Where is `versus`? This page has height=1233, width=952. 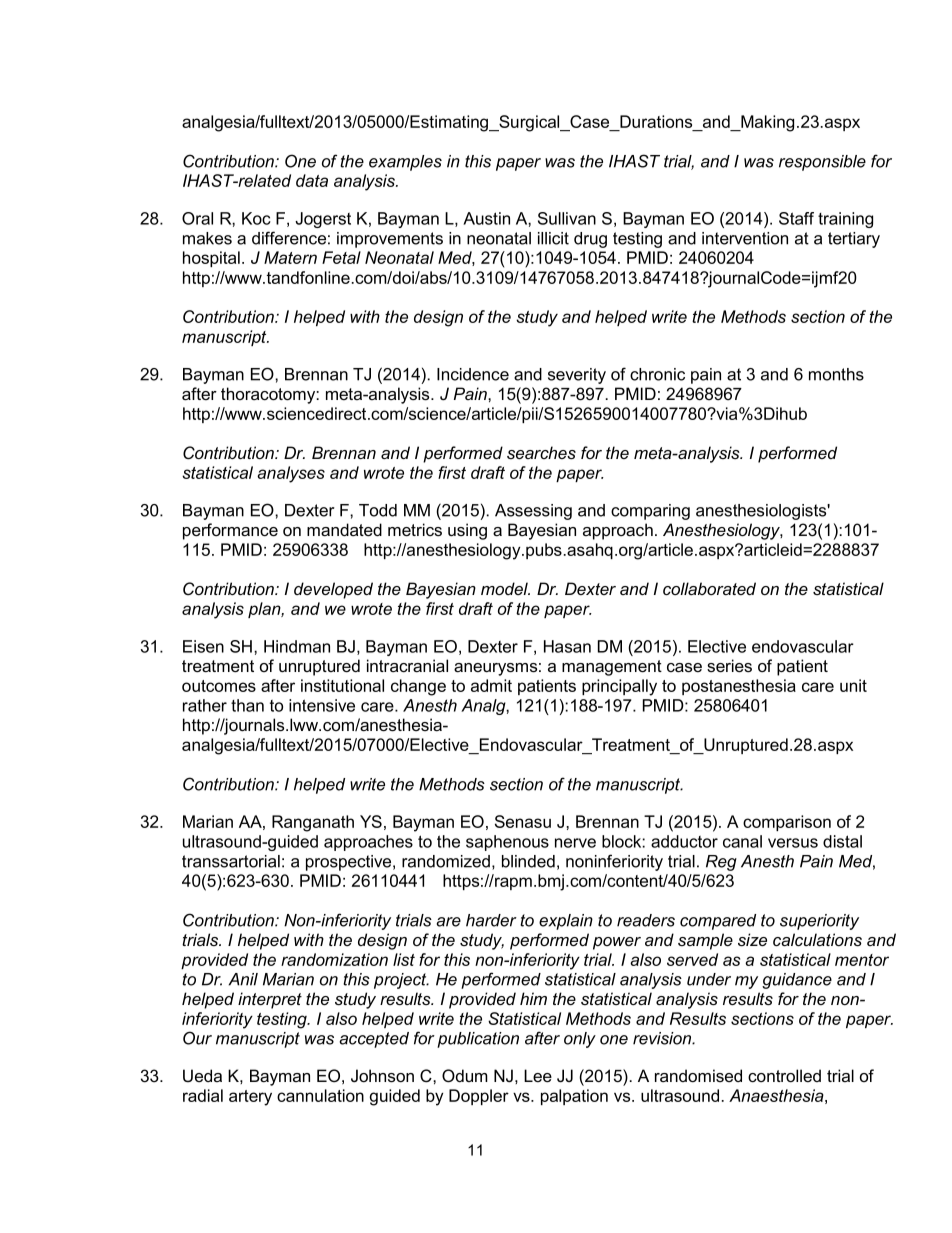
versus is located at coordinates (793, 843).
